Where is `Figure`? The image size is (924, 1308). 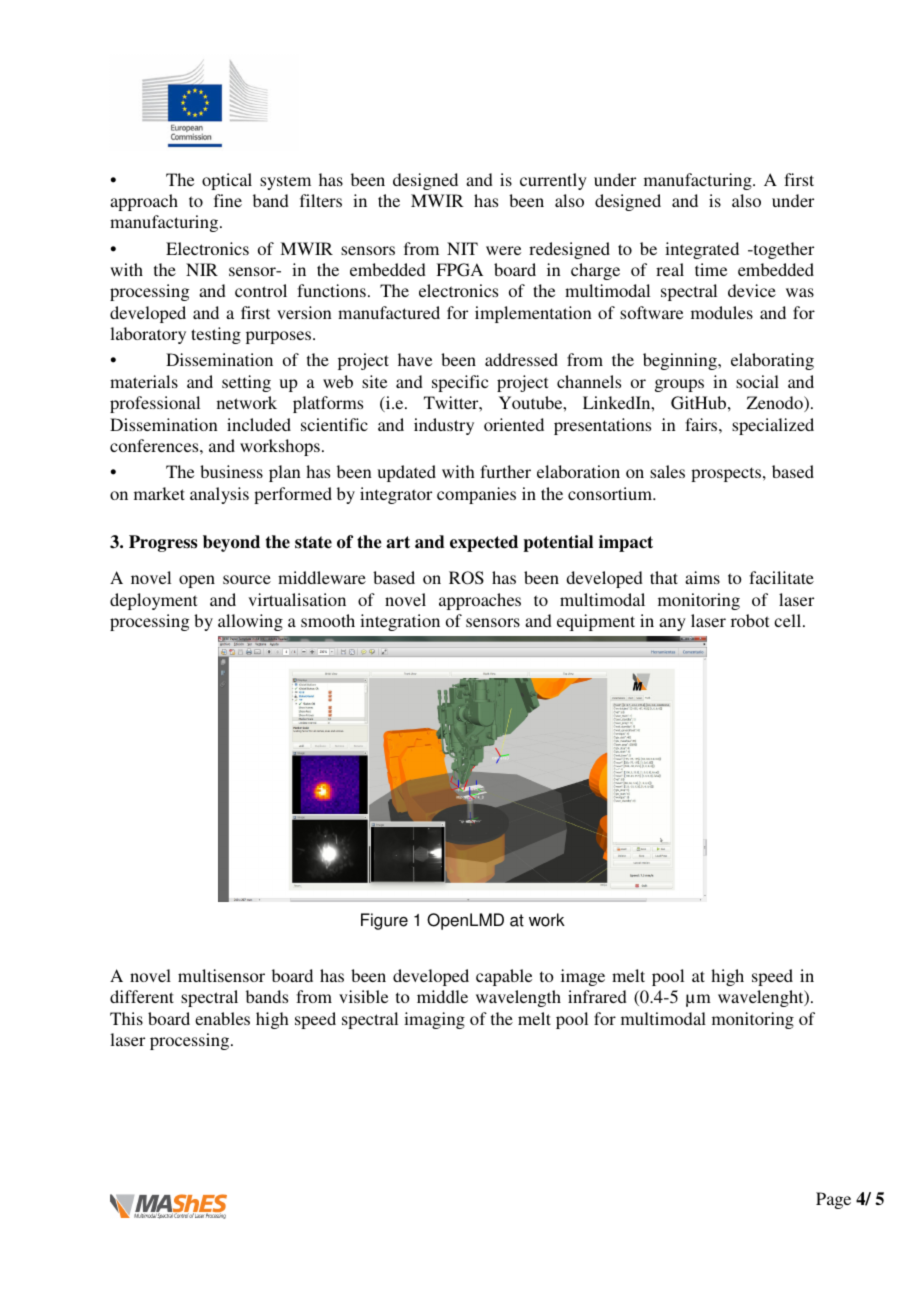
Figure is located at coordinates (384, 921).
